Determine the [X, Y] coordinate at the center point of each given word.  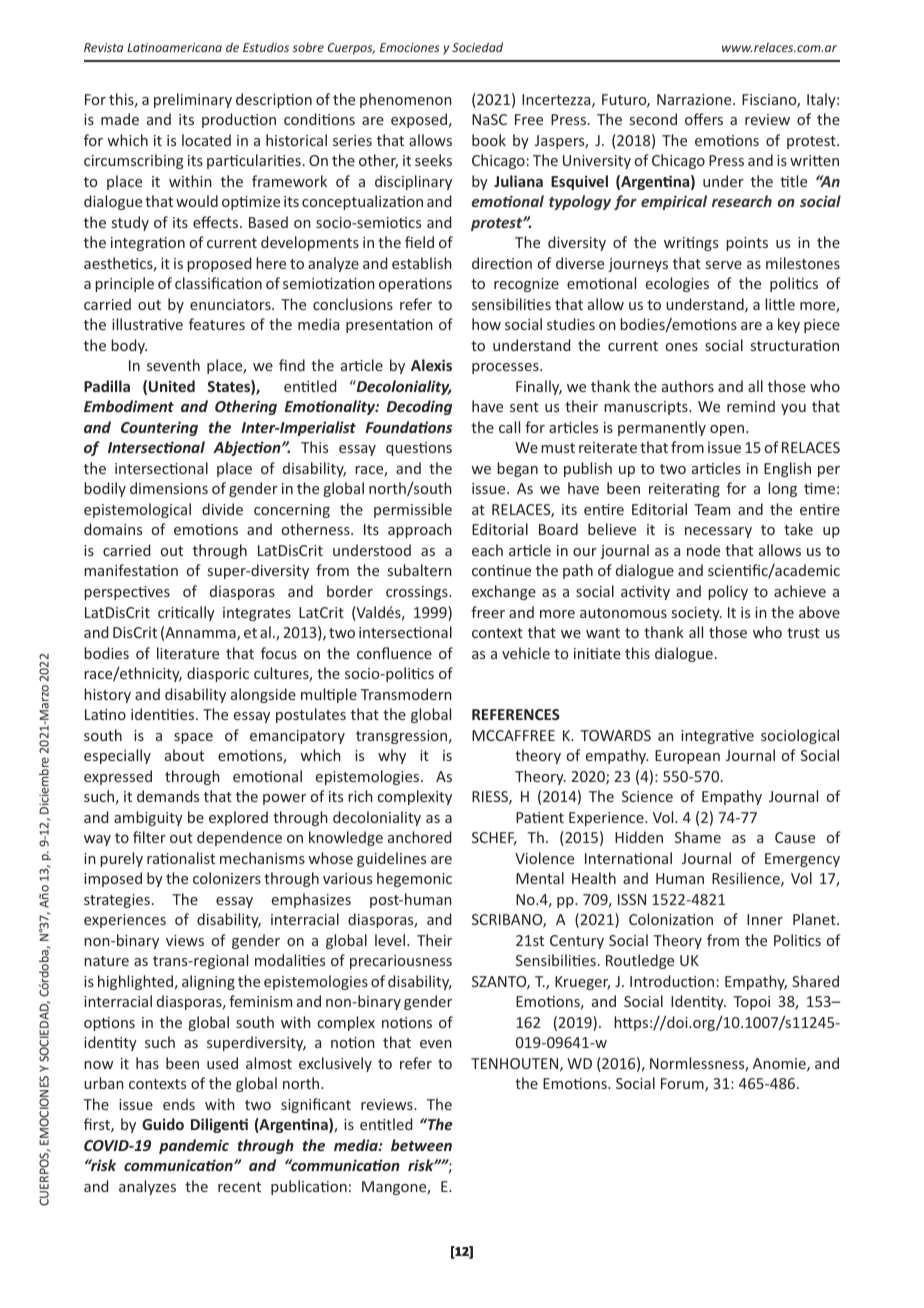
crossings [418, 593]
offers [704, 119]
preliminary [193, 100]
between [421, 1145]
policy [728, 592]
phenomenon [406, 100]
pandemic [194, 1146]
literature [188, 653]
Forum [683, 1085]
